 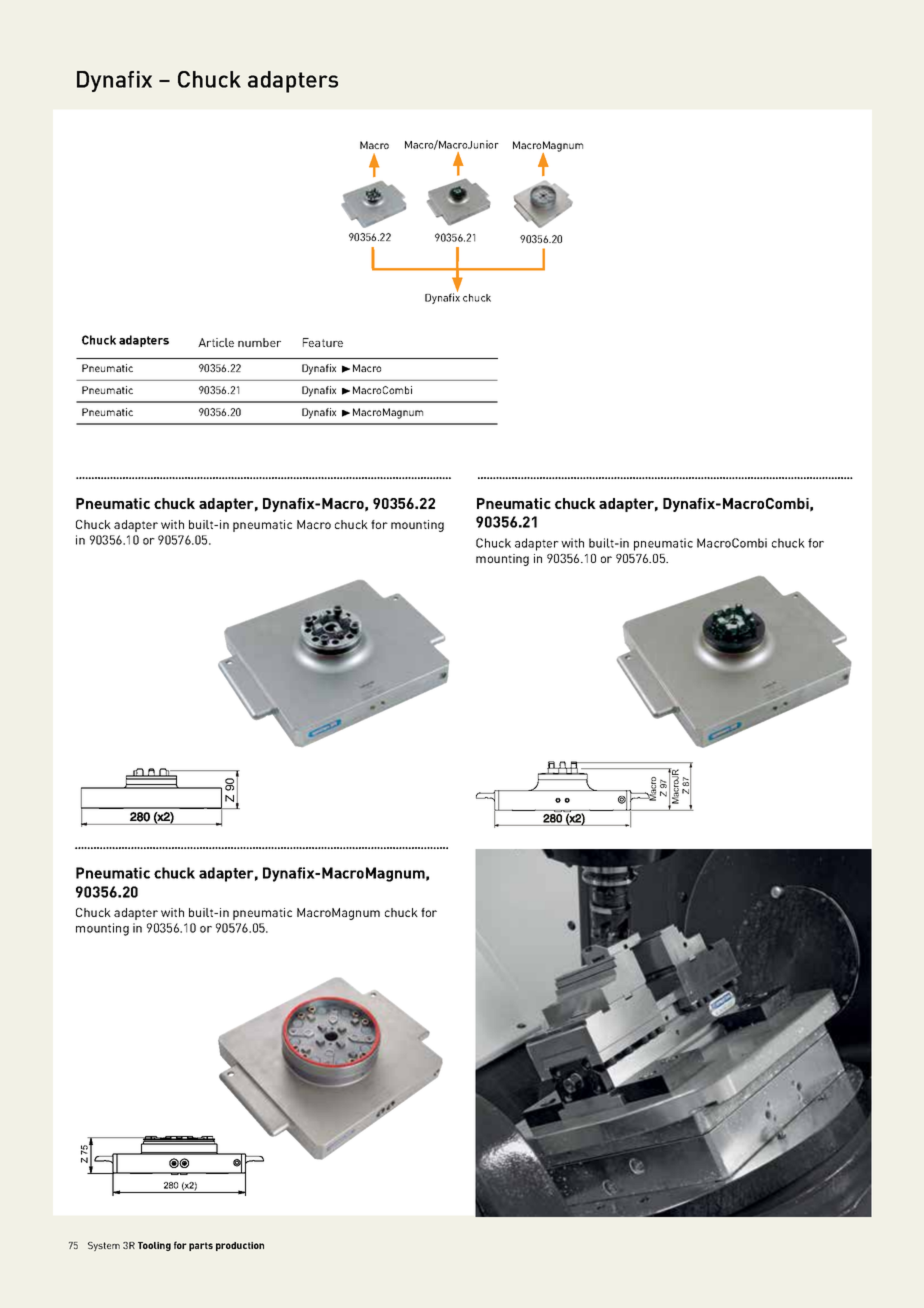 What do you see at coordinates (323, 342) in the screenshot?
I see `Feature` at bounding box center [323, 342].
